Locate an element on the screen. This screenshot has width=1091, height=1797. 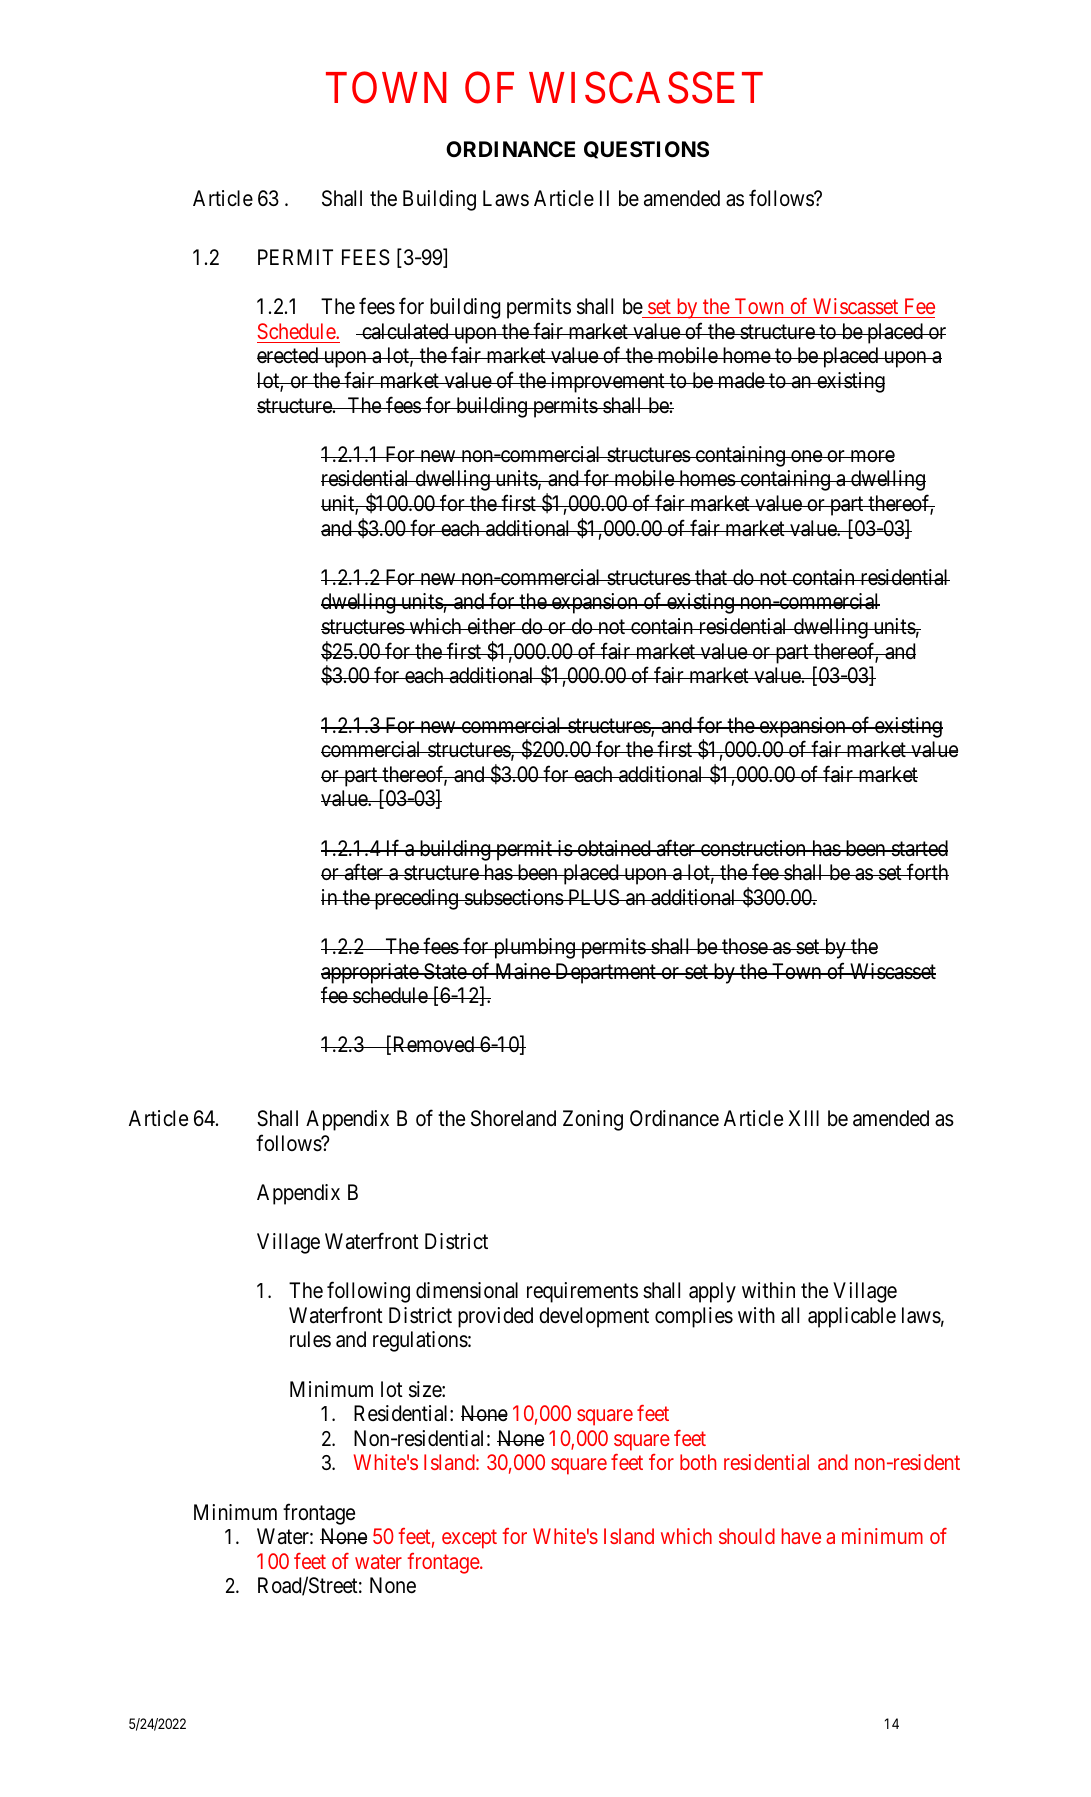
QUESTIONS is located at coordinates (646, 150).
